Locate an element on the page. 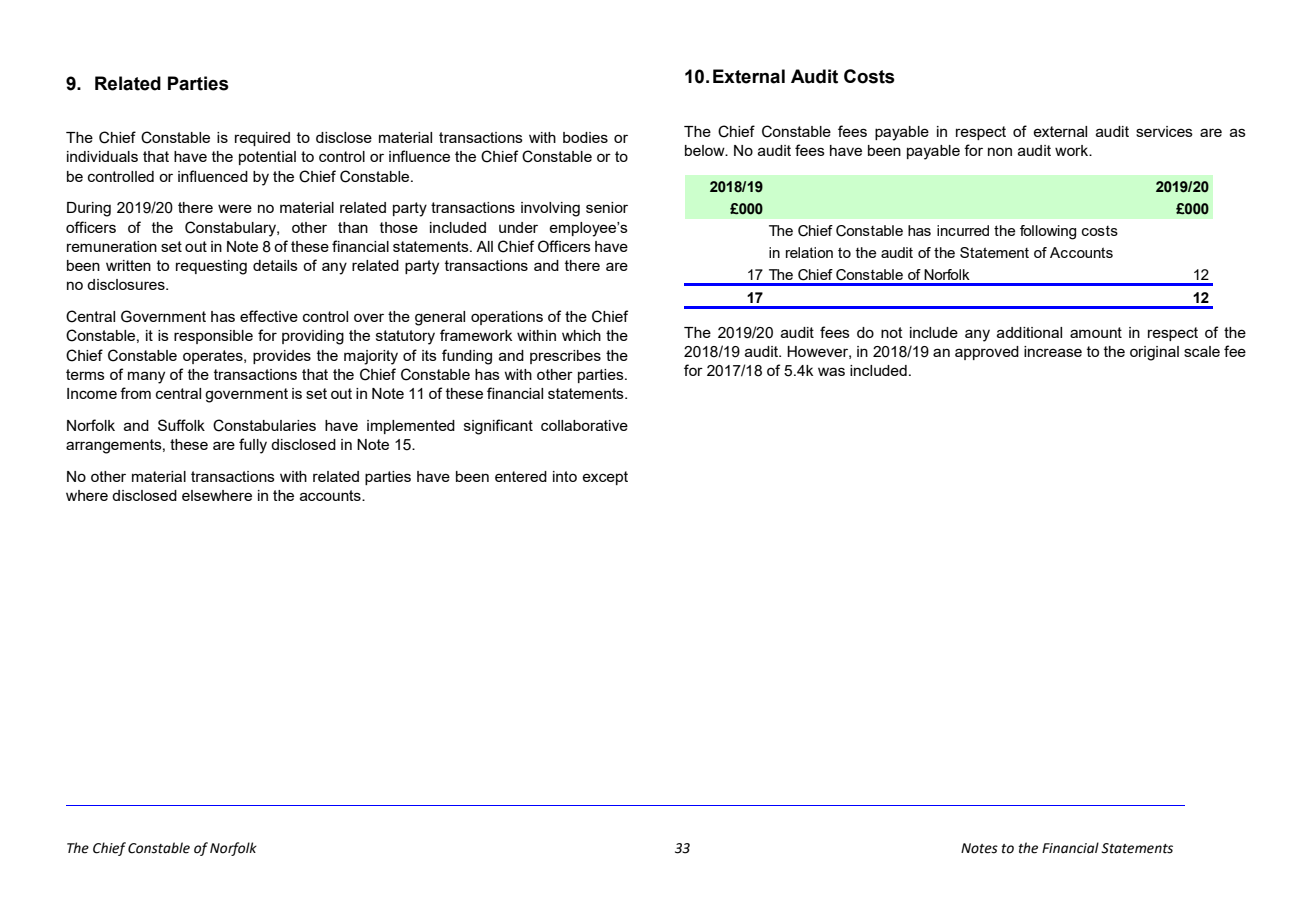 The width and height of the page is (1308, 924). except is located at coordinates (605, 478).
